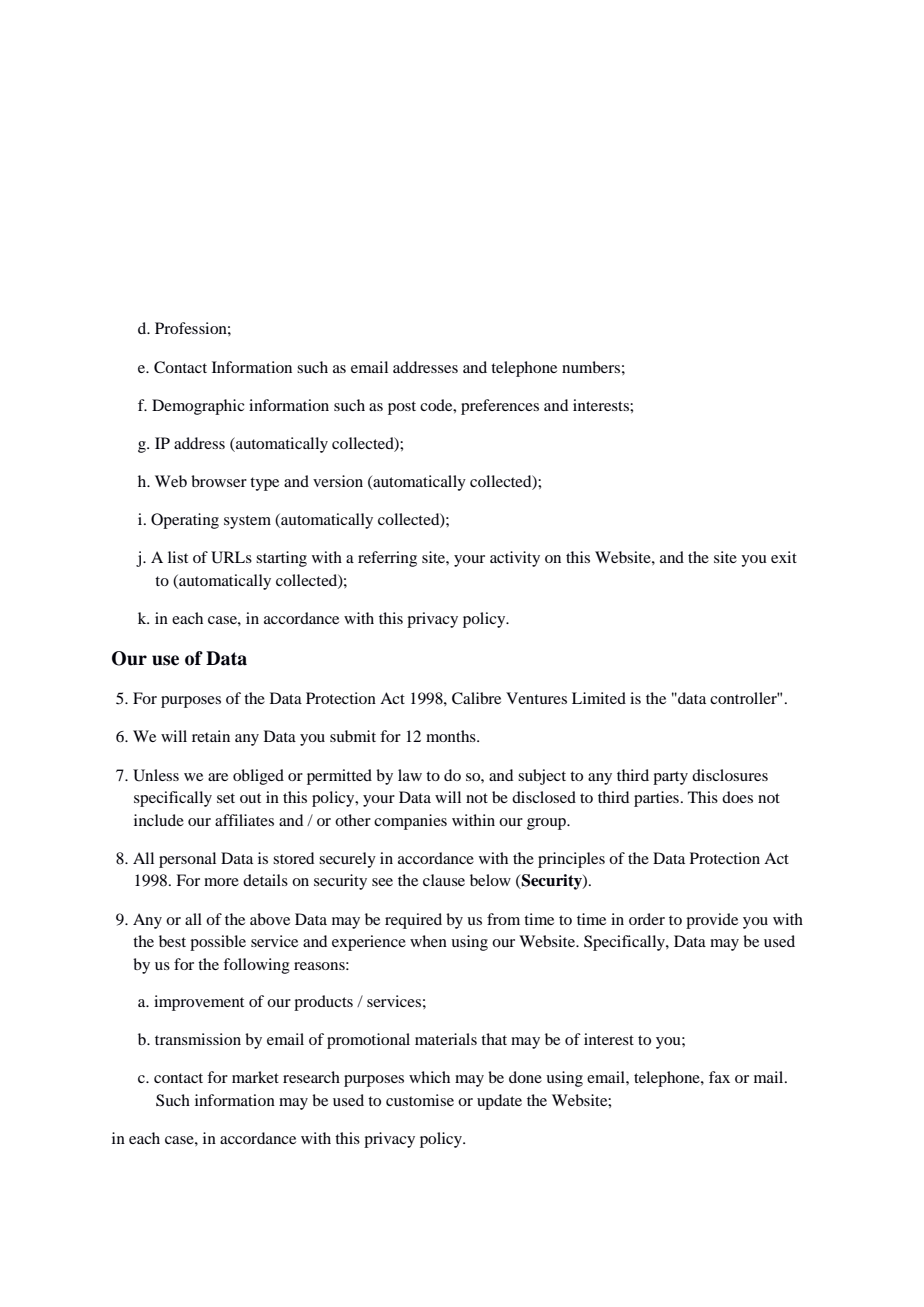  Describe the element at coordinates (281, 559) in the image. I see `starting` at that location.
